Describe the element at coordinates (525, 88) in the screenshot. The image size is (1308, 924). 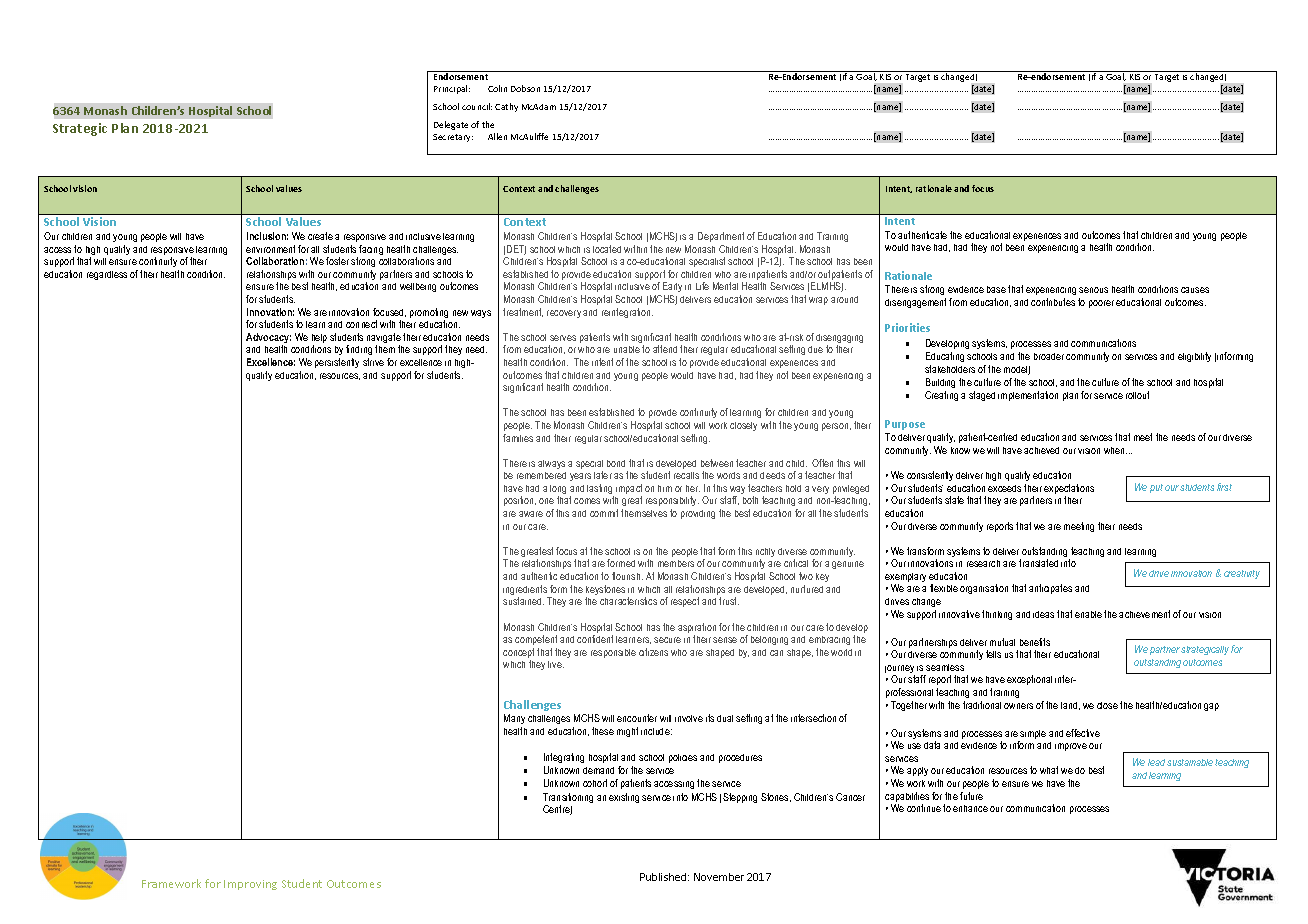
I see `Dobson` at that location.
